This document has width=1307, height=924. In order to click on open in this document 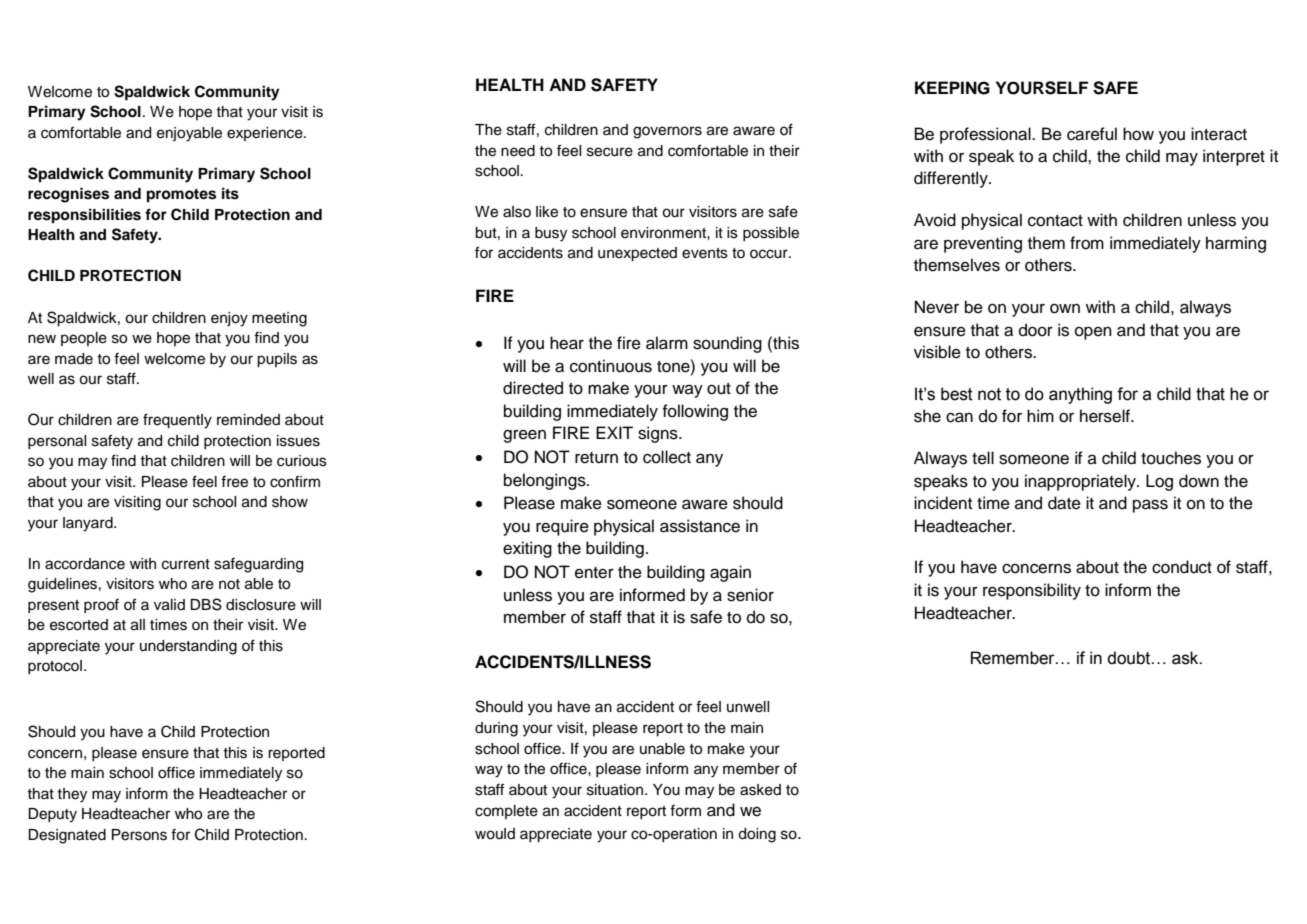, I will do `click(1093, 333)`.
